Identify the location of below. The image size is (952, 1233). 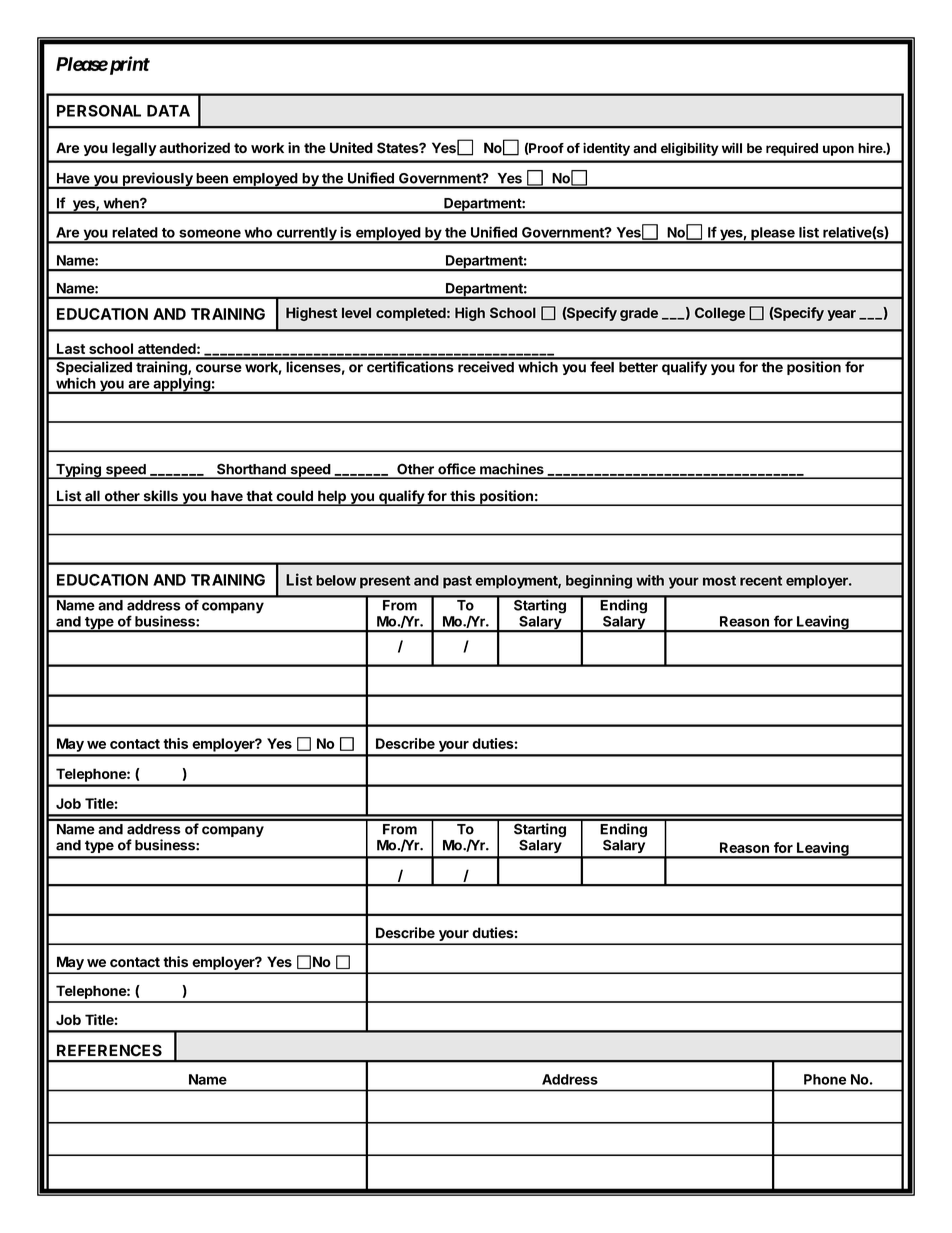
(336, 580).
